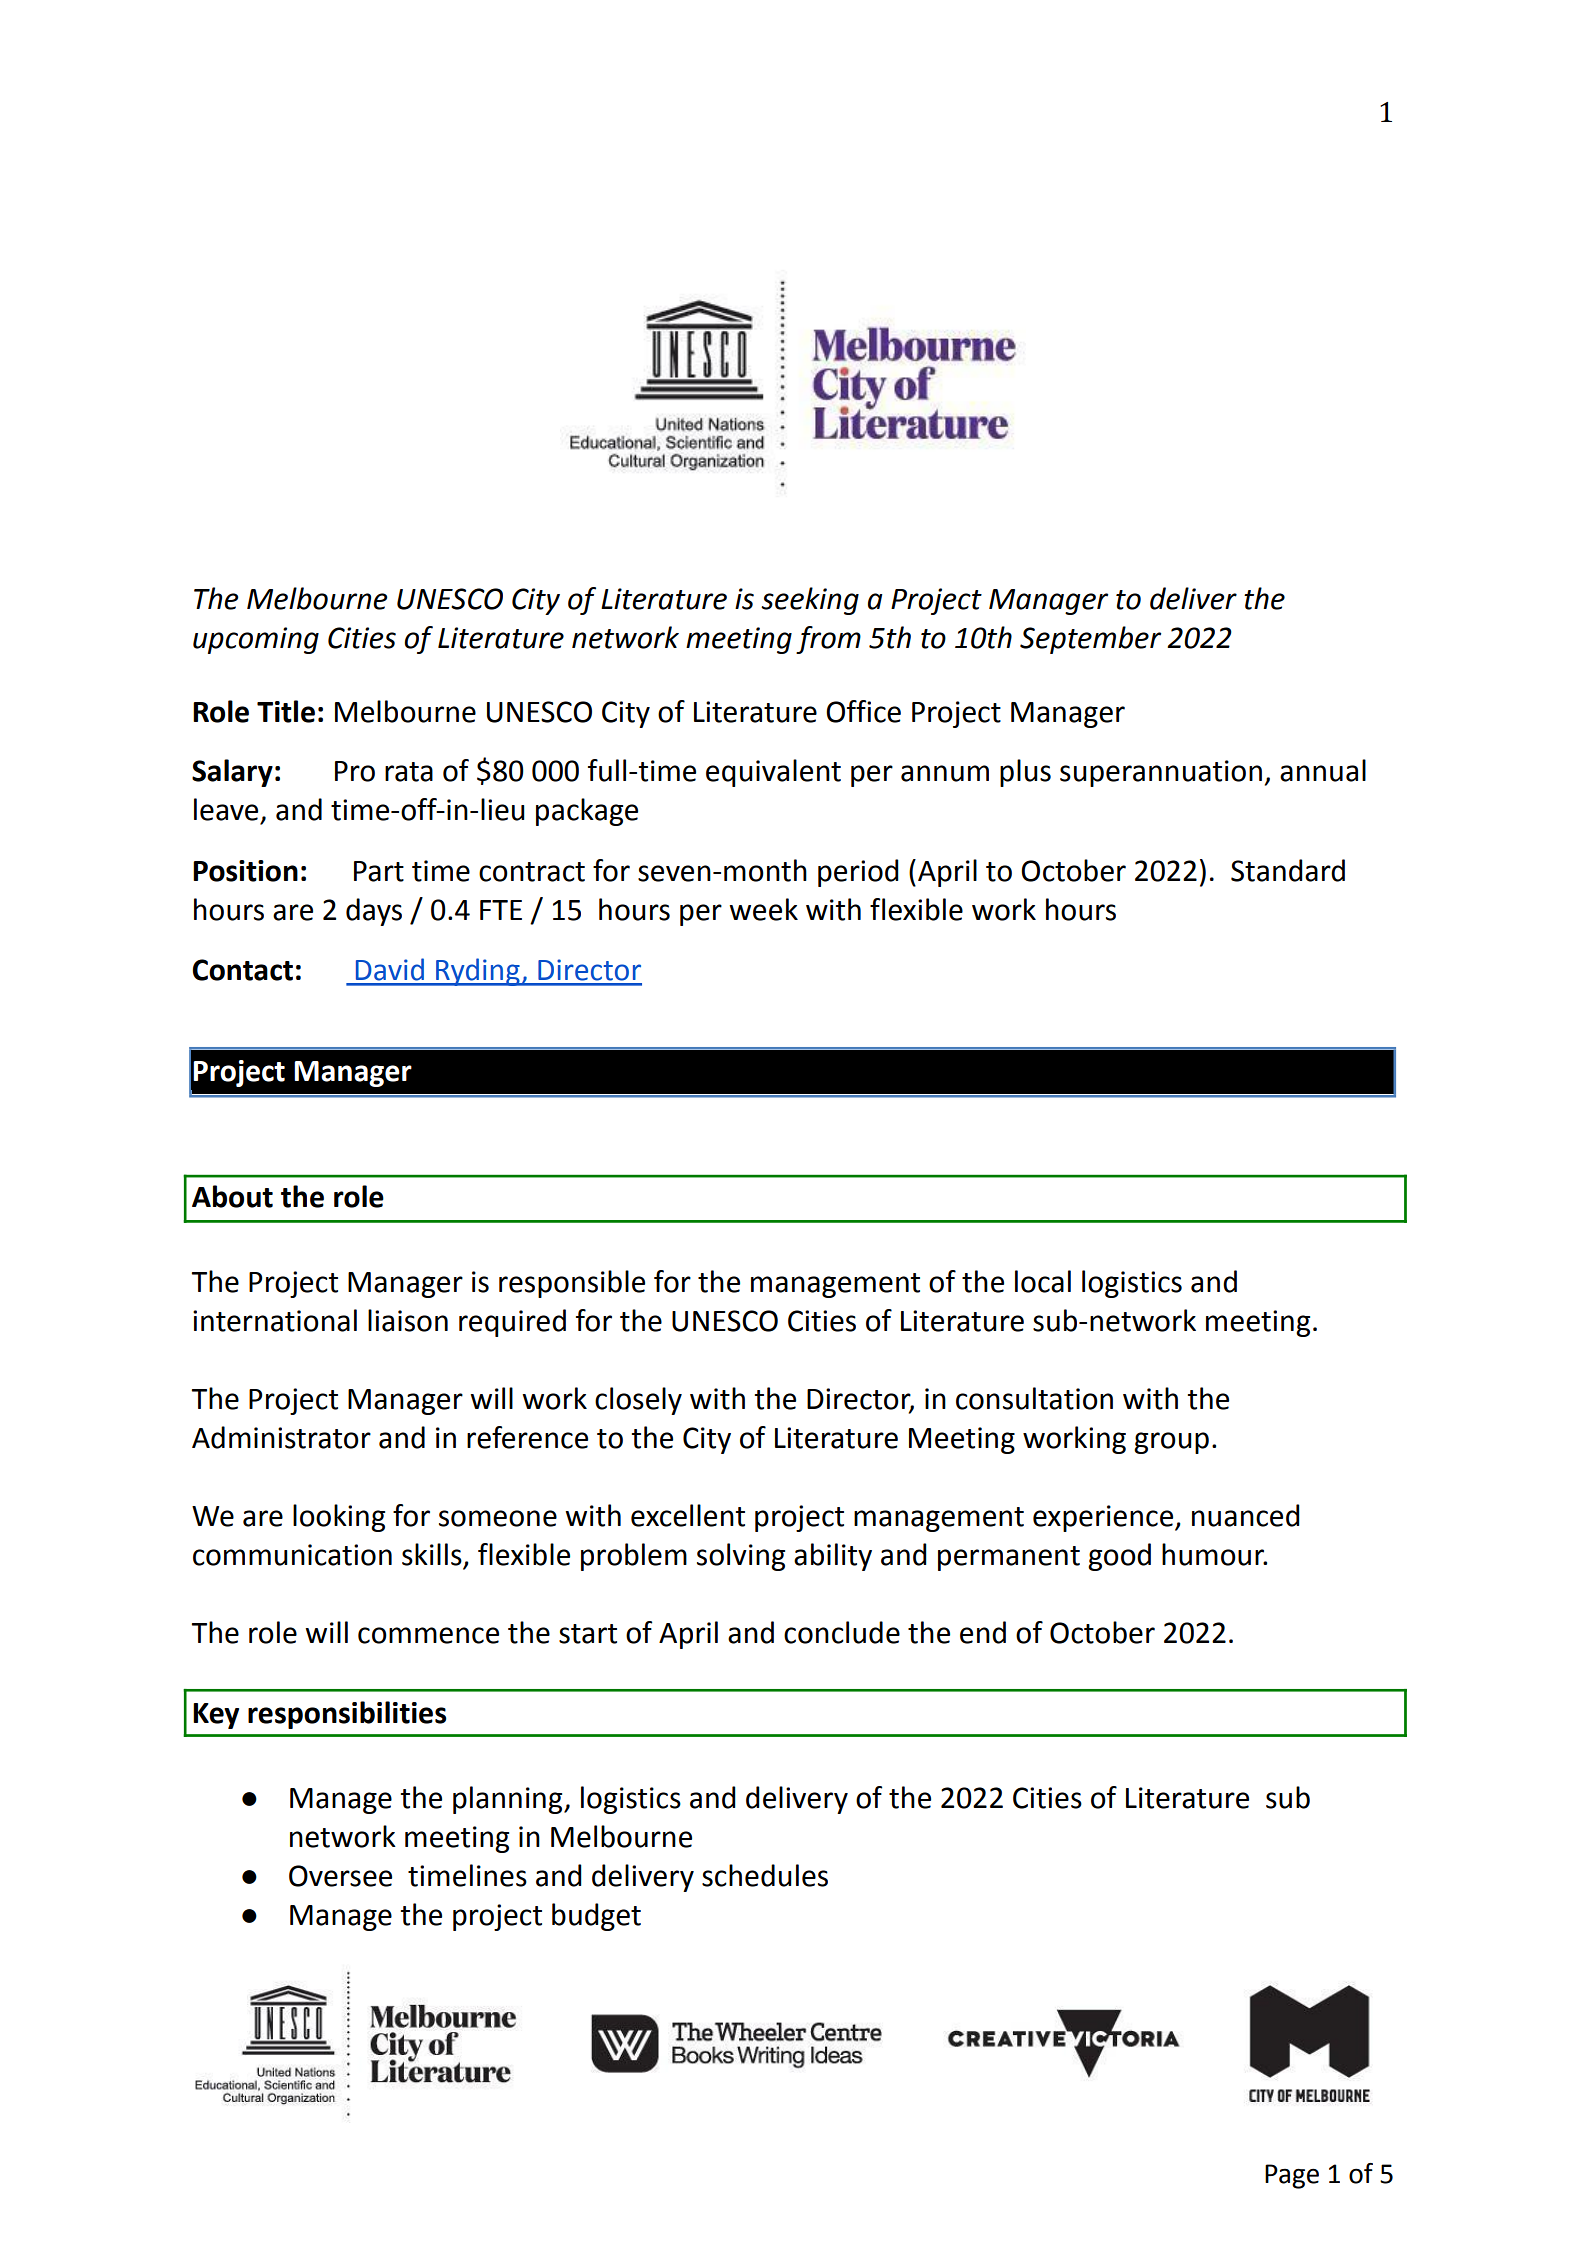 The image size is (1588, 2243). Describe the element at coordinates (1090, 640) in the page. I see `September` at that location.
